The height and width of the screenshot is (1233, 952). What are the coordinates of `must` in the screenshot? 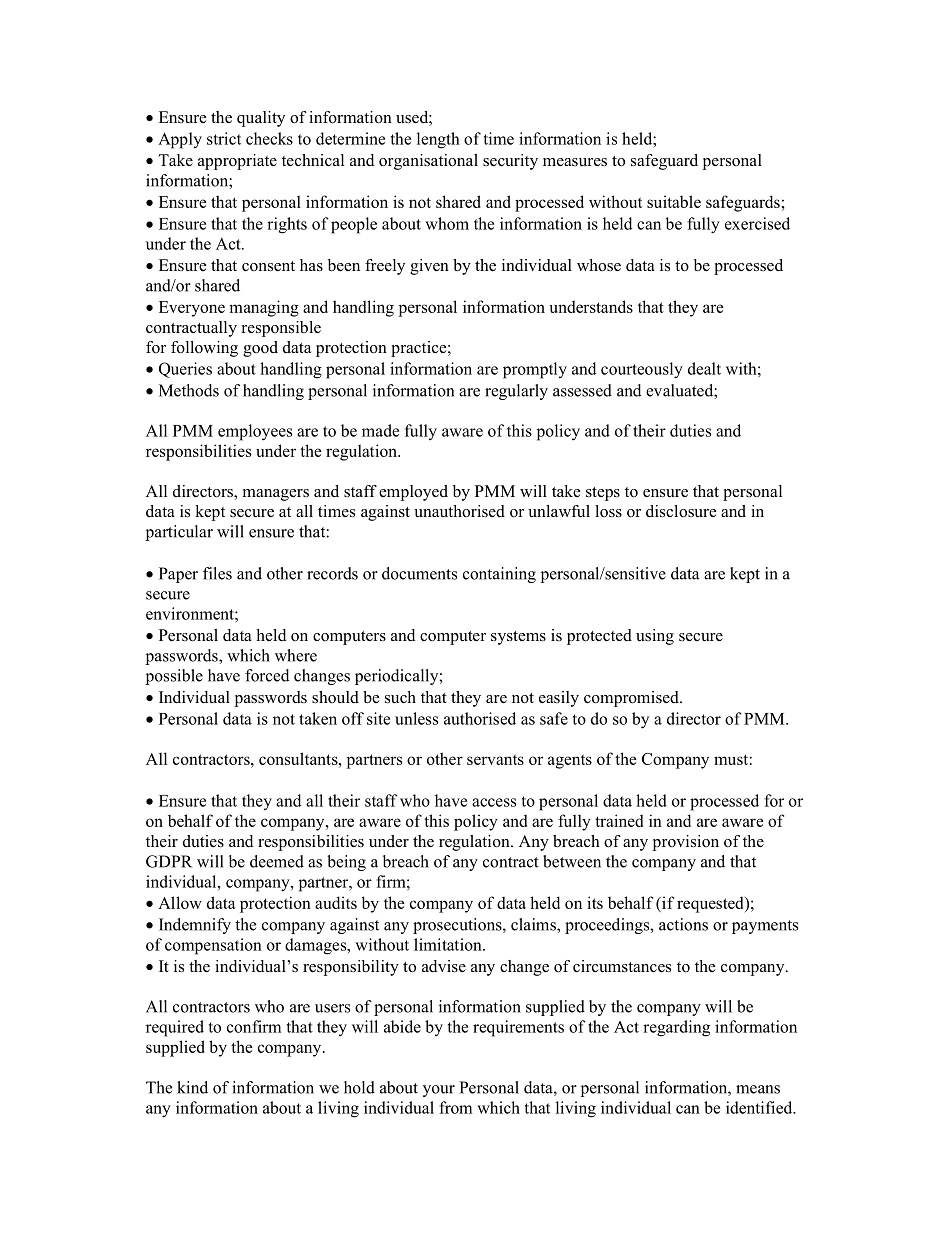 It's located at (731, 759).
